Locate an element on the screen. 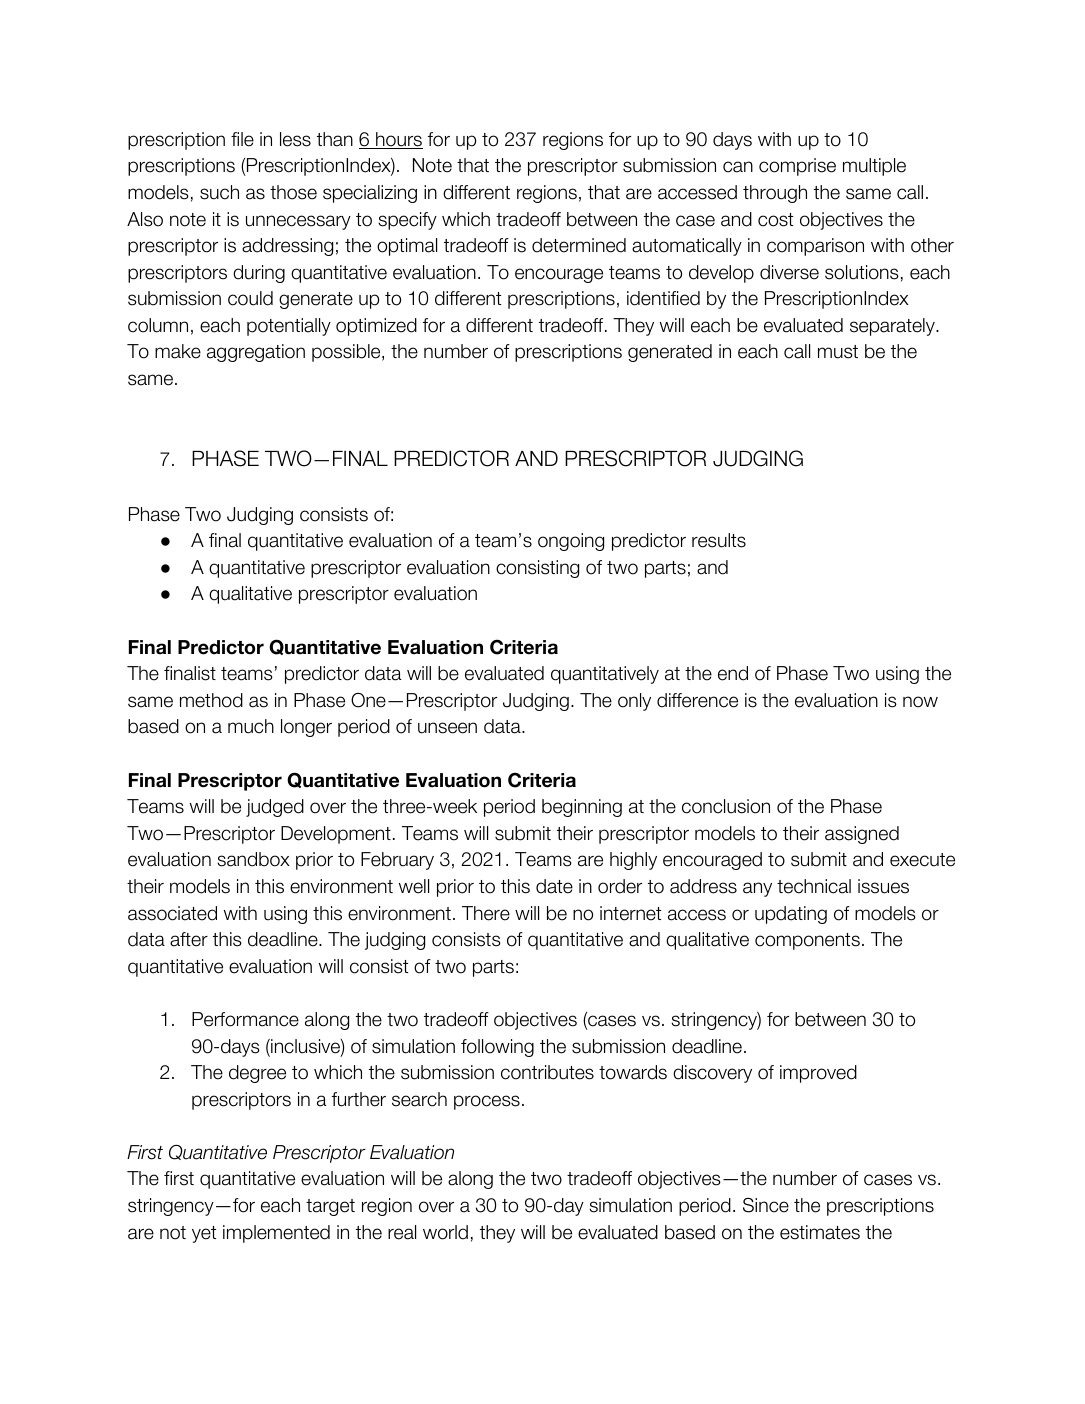 Image resolution: width=1085 pixels, height=1404 pixels. now is located at coordinates (920, 702).
